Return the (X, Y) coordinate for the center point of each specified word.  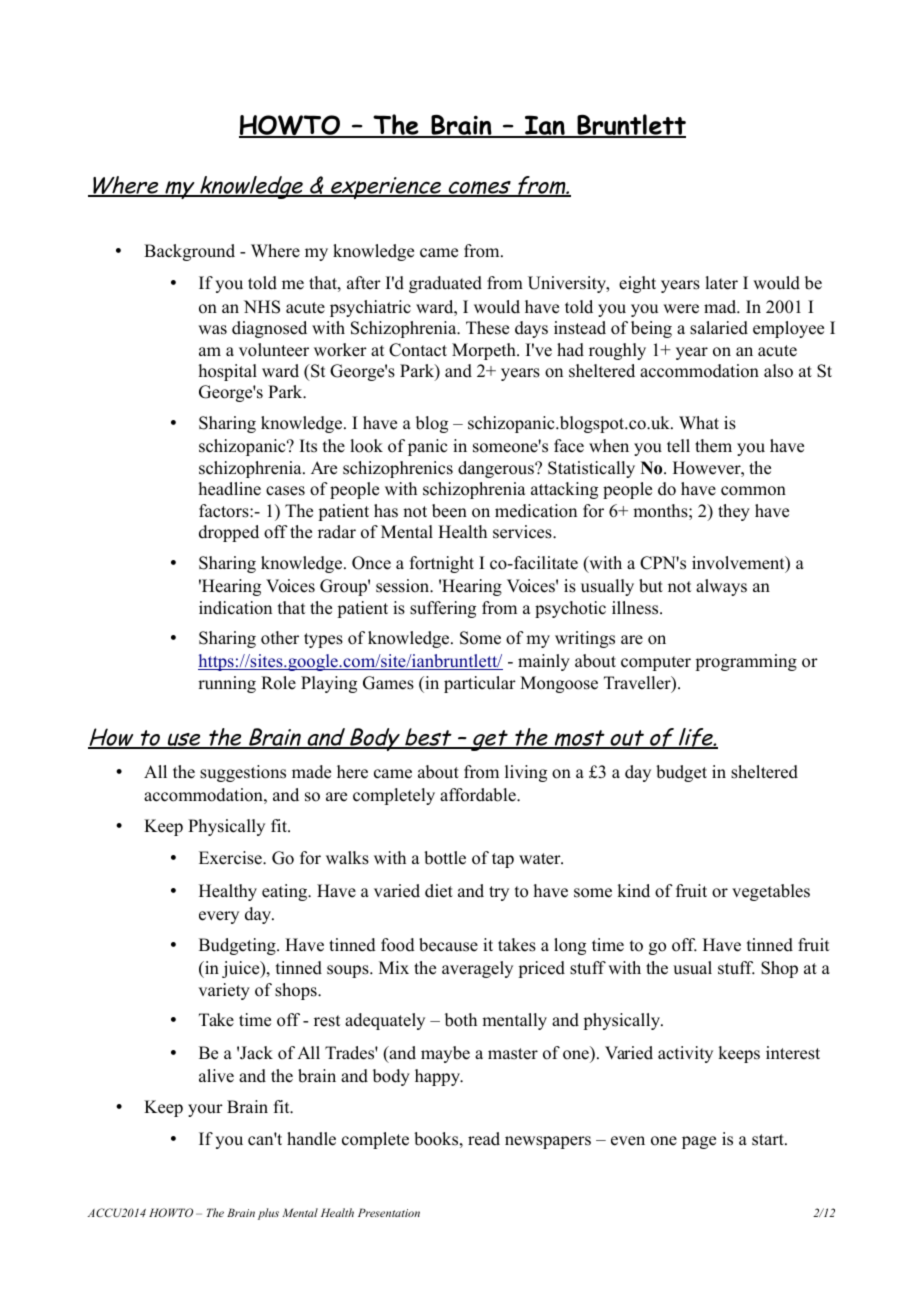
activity (685, 1054)
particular (480, 684)
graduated (445, 284)
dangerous (497, 469)
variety (224, 991)
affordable (479, 795)
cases (285, 491)
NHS (262, 307)
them (713, 446)
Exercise (231, 858)
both (461, 1020)
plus (268, 1214)
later (721, 283)
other (280, 638)
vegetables (771, 892)
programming (746, 662)
